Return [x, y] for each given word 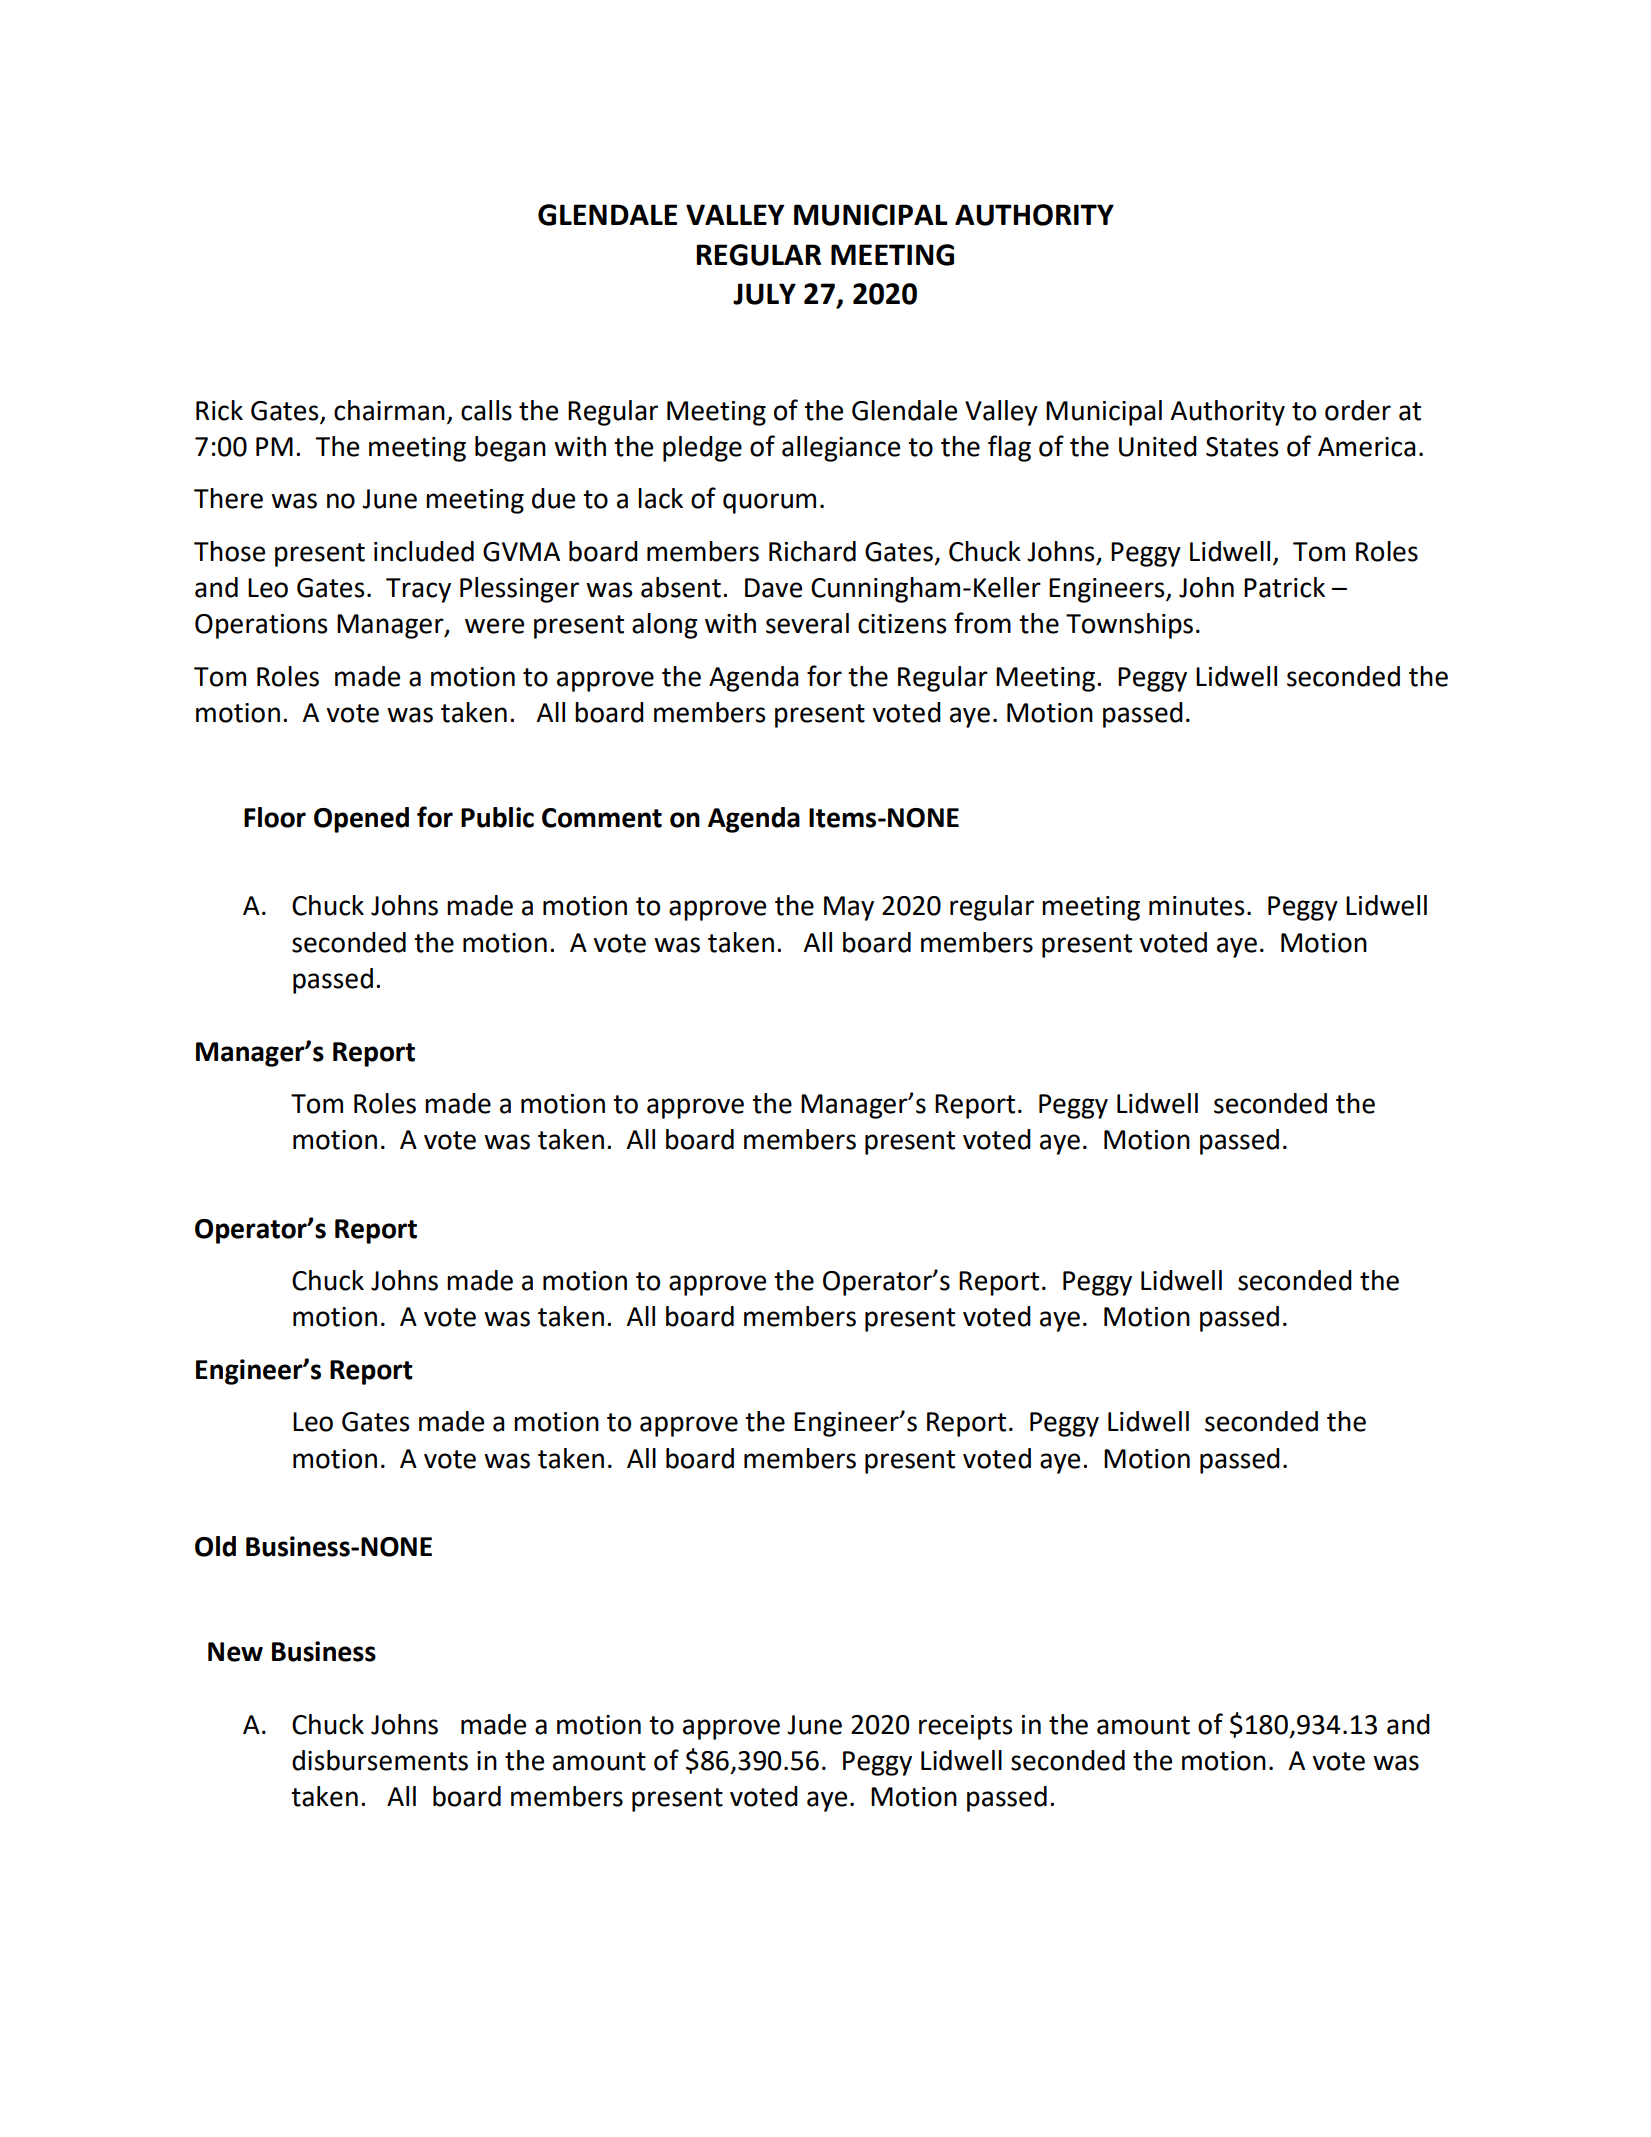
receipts [966, 1727]
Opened [361, 820]
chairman [389, 410]
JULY [764, 294]
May [849, 908]
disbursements [380, 1760]
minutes [1197, 906]
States [1242, 447]
